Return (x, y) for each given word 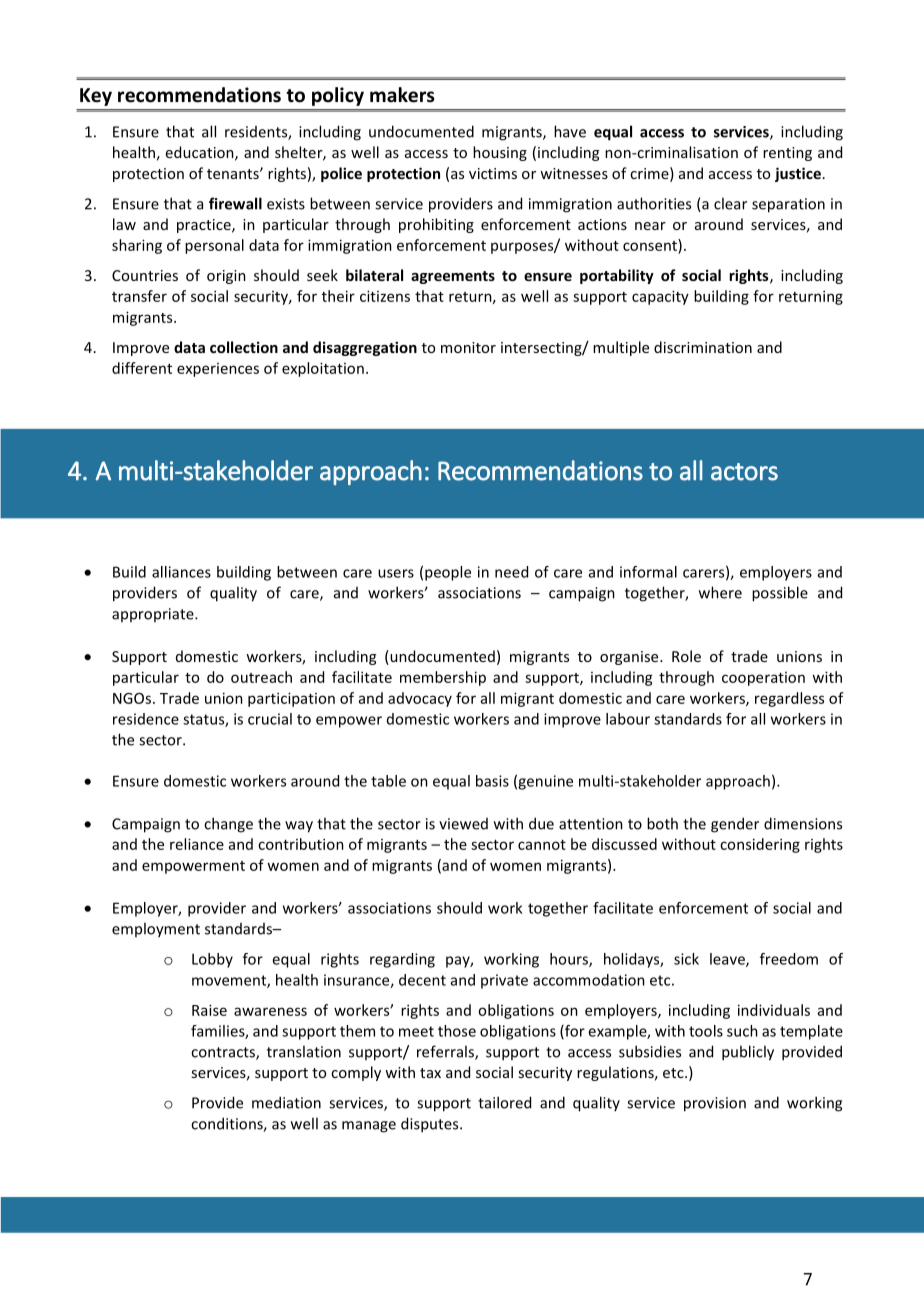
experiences (218, 370)
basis (492, 781)
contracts (224, 1053)
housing (500, 153)
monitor (468, 347)
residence (146, 719)
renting (787, 154)
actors (744, 472)
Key (96, 97)
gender (735, 825)
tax (430, 1073)
